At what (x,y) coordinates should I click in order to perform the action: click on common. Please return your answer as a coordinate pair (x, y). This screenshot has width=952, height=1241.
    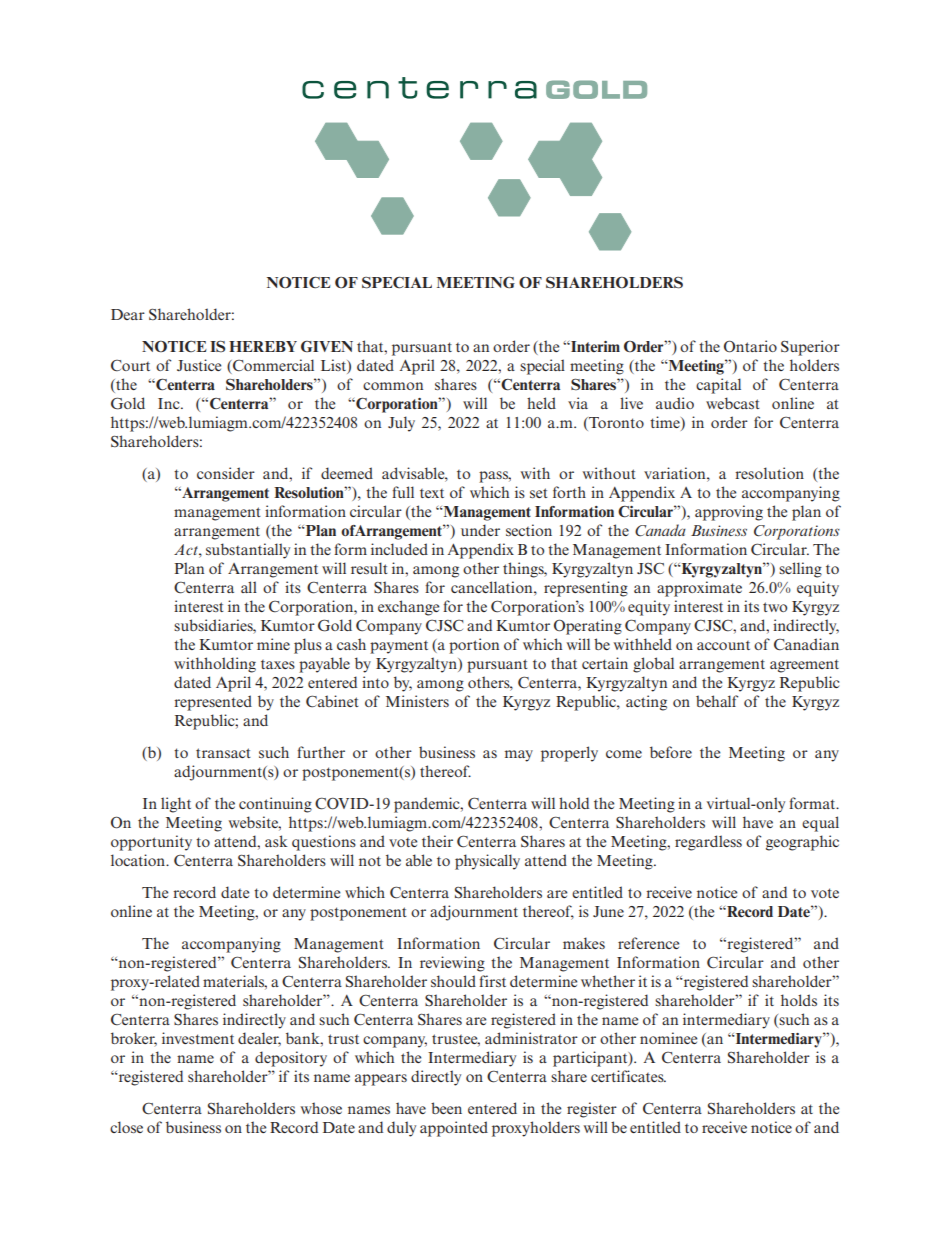
    Looking at the image, I should click on (393, 386).
